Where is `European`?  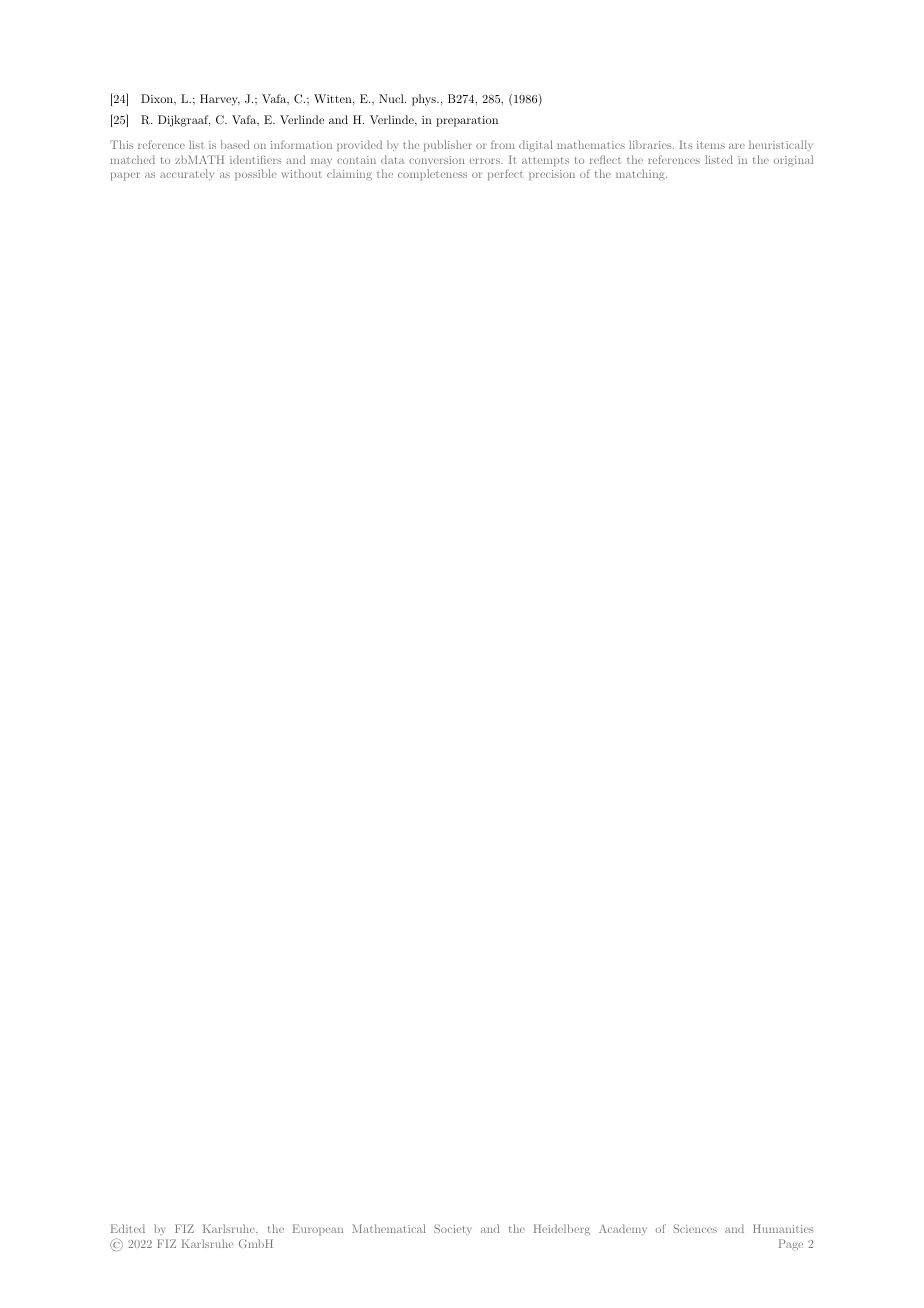 European is located at coordinates (318, 1230).
